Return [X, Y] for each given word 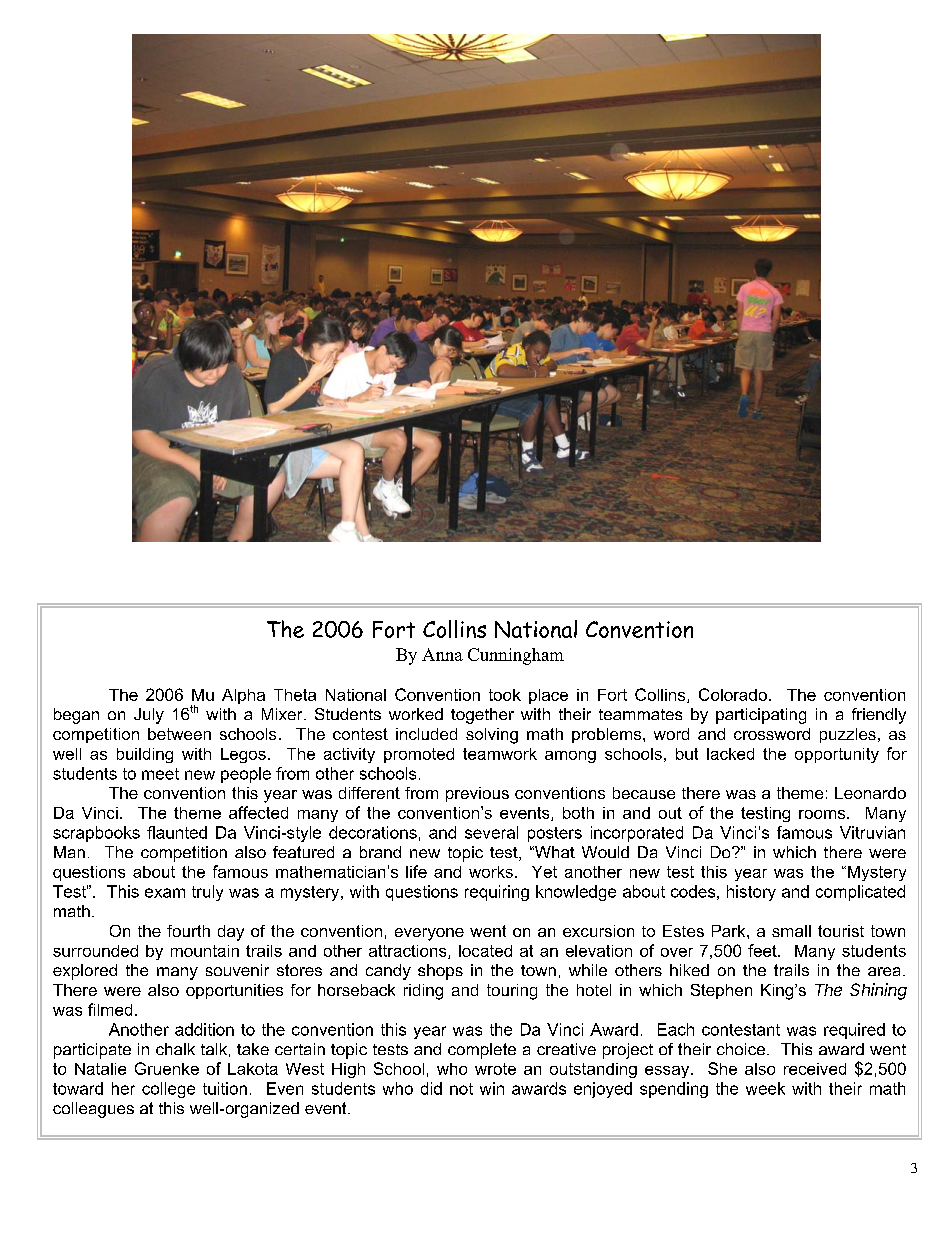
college [168, 1090]
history [751, 893]
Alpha [243, 696]
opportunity [837, 755]
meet [160, 774]
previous [477, 794]
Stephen [721, 991]
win [492, 1088]
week [765, 1088]
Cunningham [516, 656]
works [491, 872]
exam [165, 893]
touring [512, 992]
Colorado [733, 694]
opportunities [234, 991]
